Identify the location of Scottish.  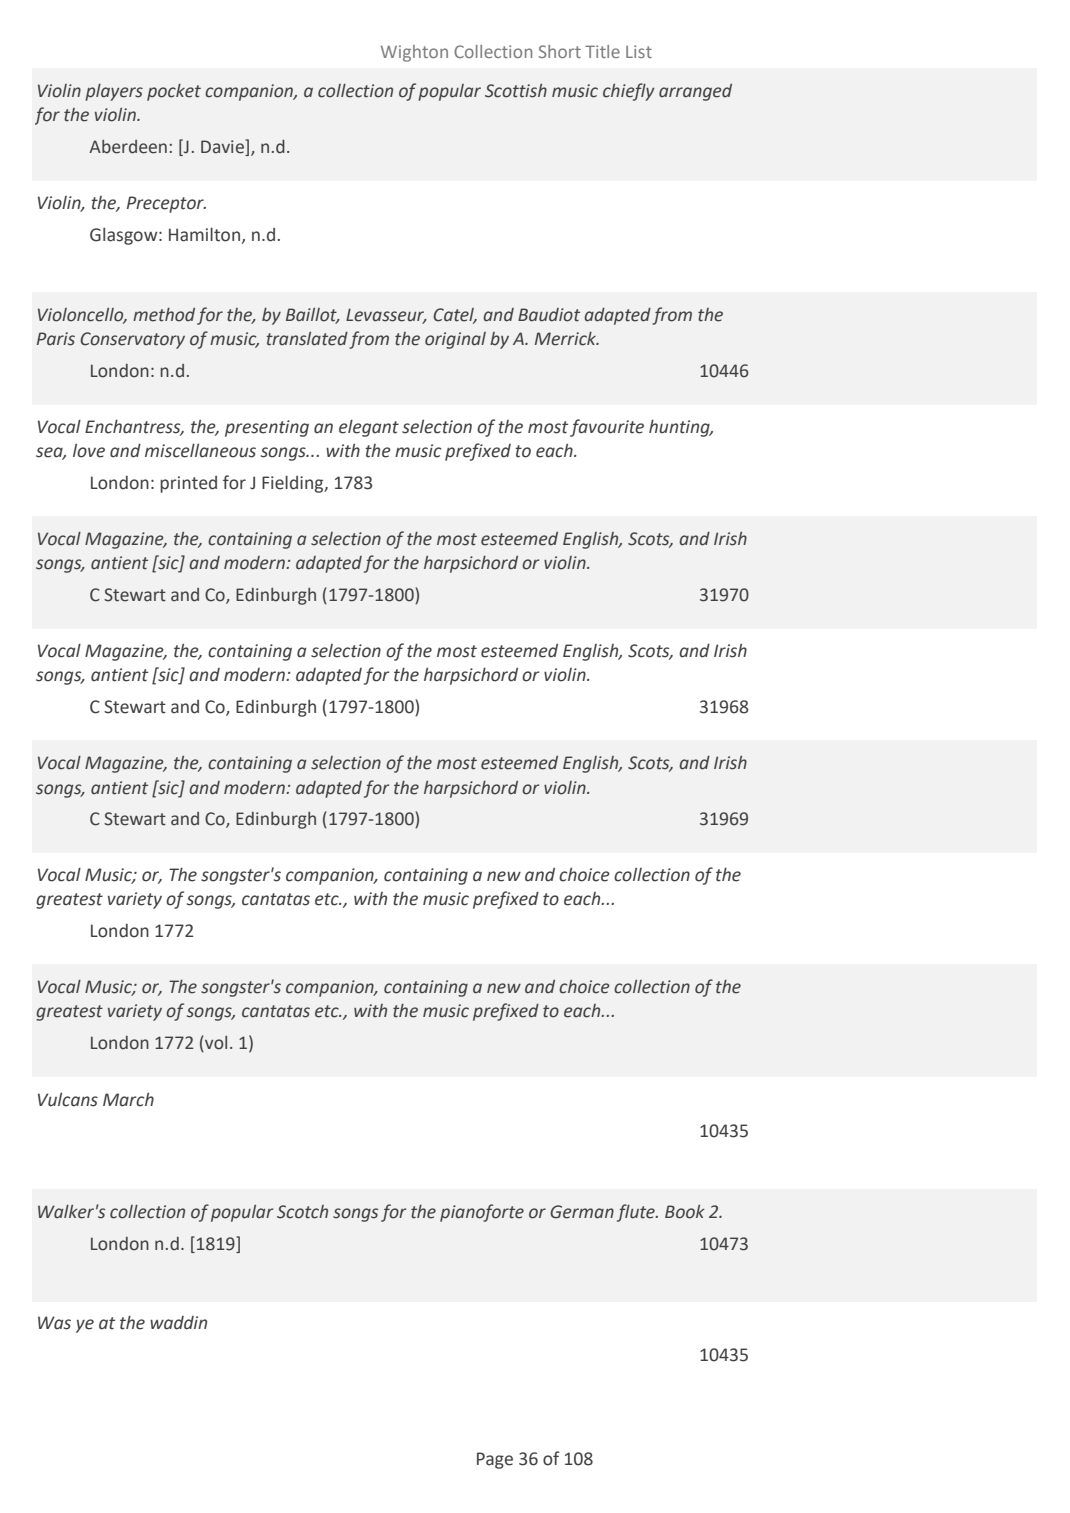
(516, 91).
